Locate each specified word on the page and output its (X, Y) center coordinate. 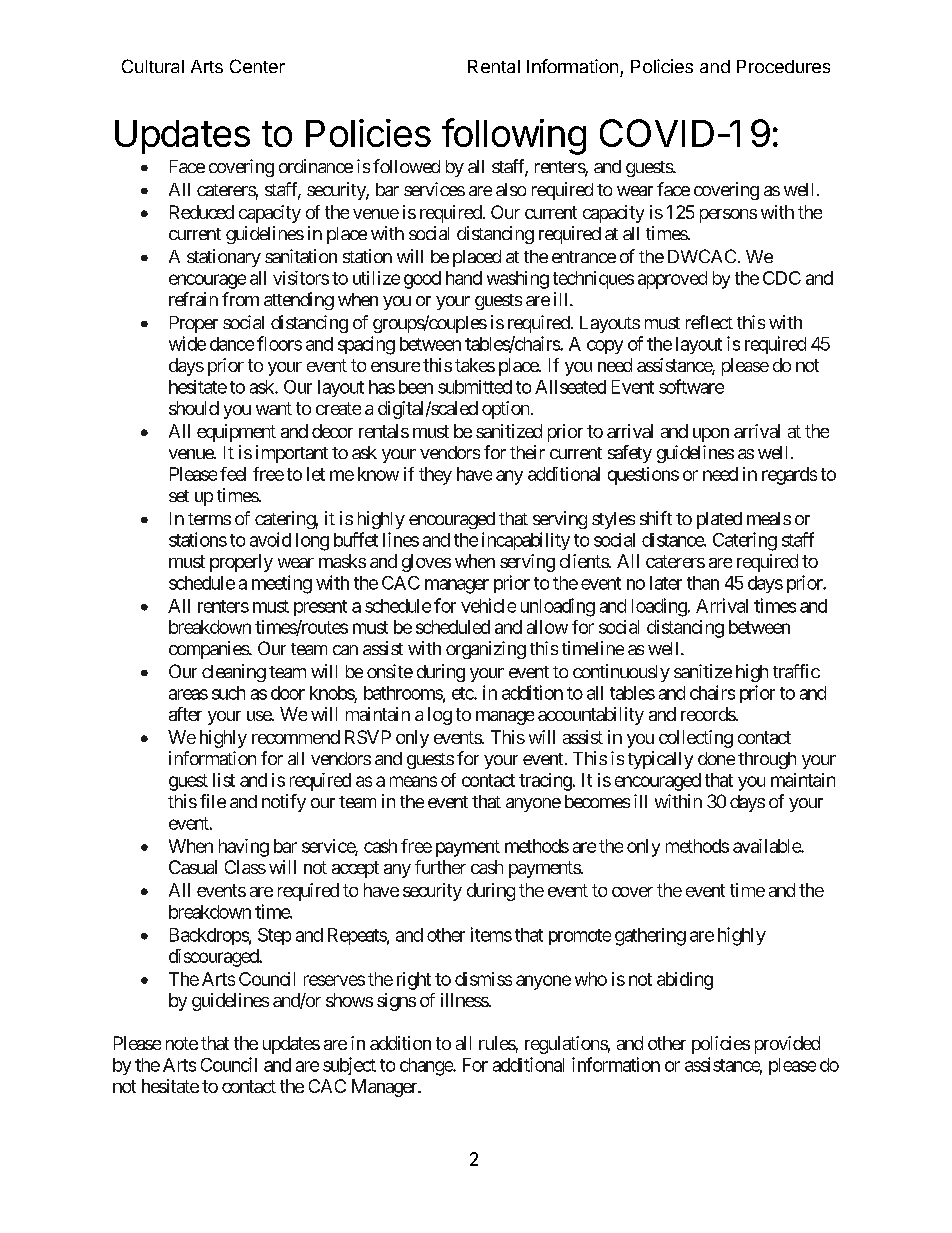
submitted (475, 387)
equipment (236, 433)
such (228, 693)
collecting (696, 739)
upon (711, 435)
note (182, 1043)
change (427, 1067)
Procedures (783, 66)
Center (257, 66)
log (440, 716)
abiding (685, 981)
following (514, 136)
